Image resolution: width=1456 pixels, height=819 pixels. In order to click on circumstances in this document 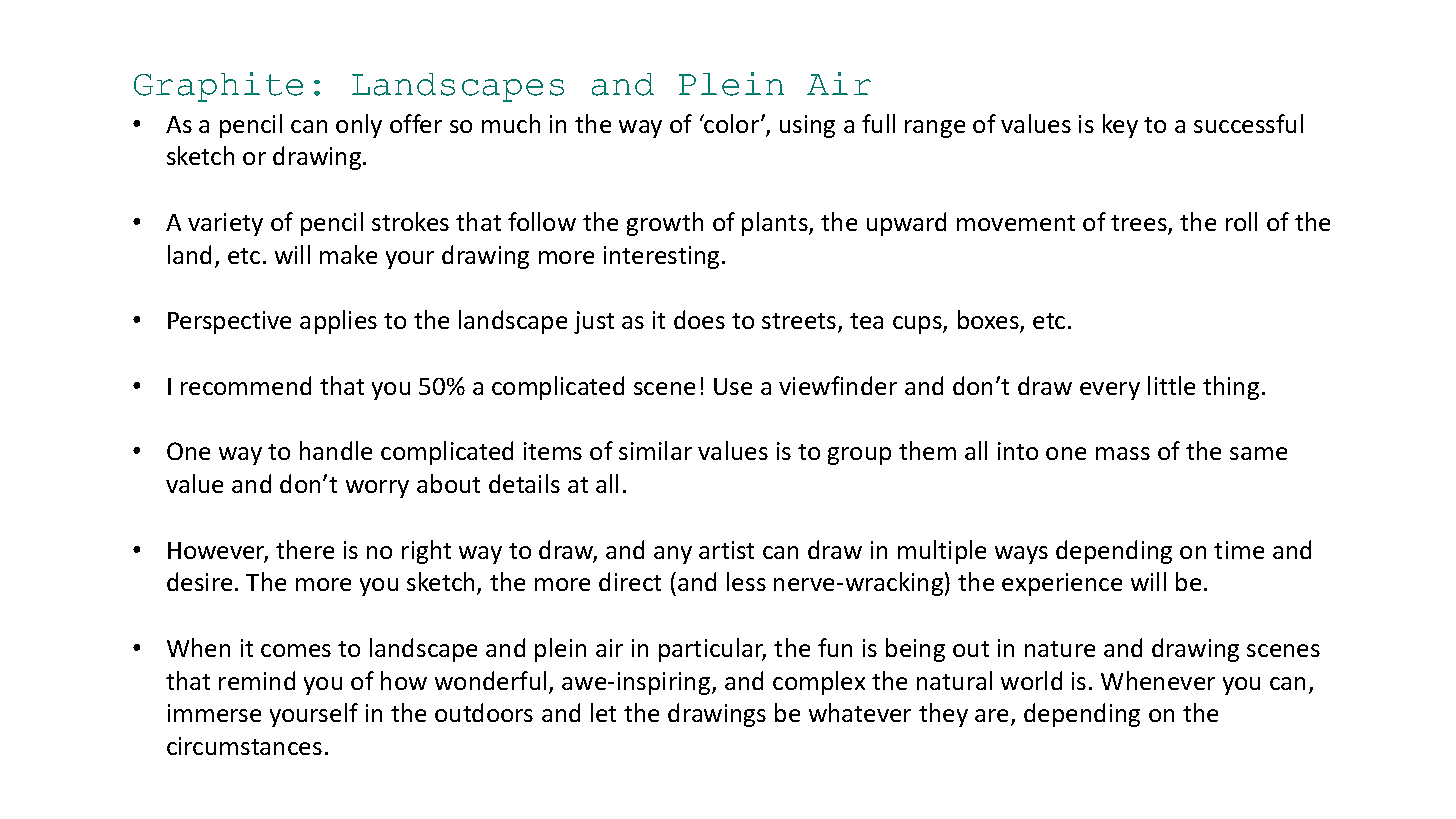, I will do `click(244, 746)`.
